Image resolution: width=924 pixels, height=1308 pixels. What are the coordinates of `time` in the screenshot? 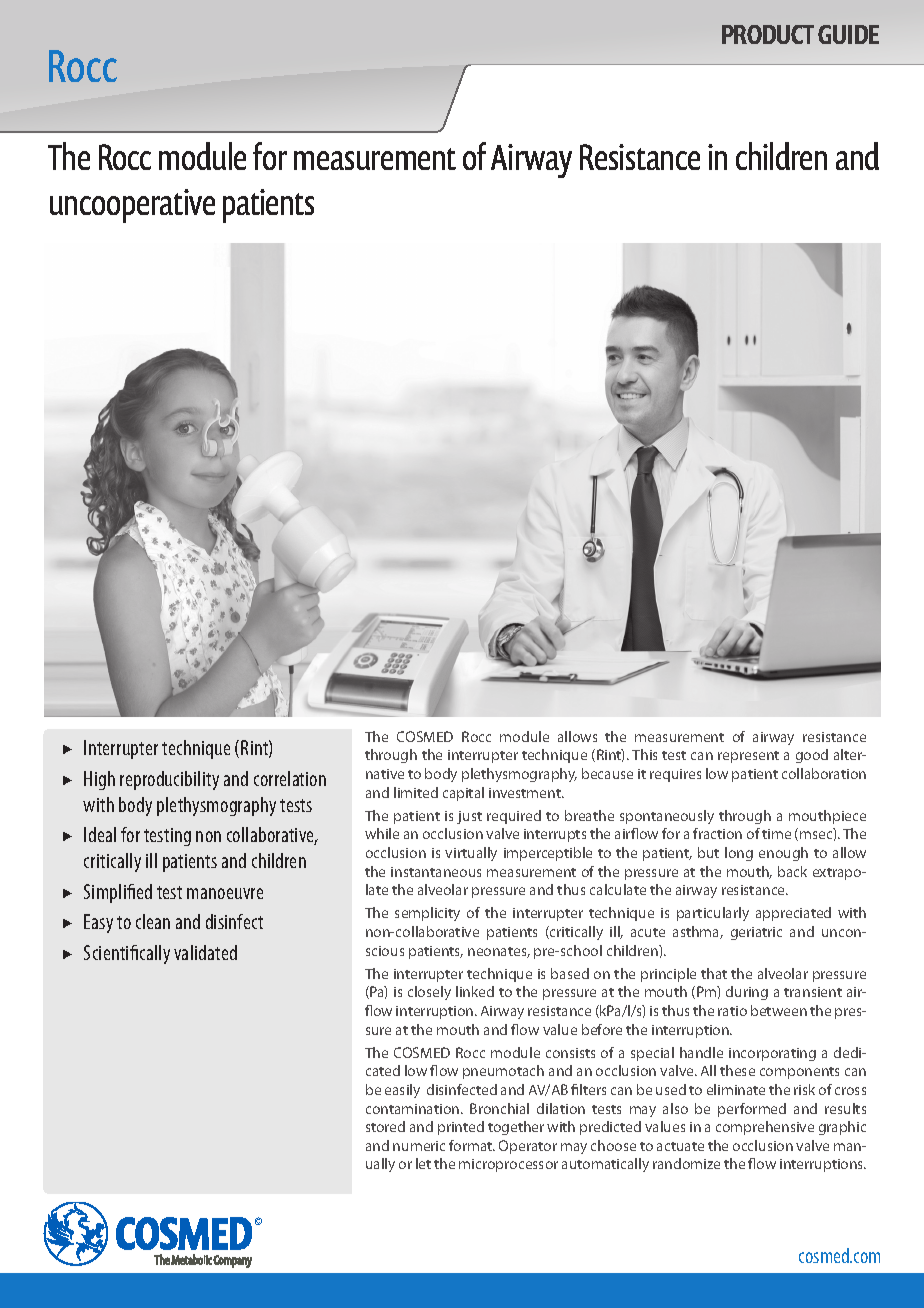 It's located at (776, 834).
